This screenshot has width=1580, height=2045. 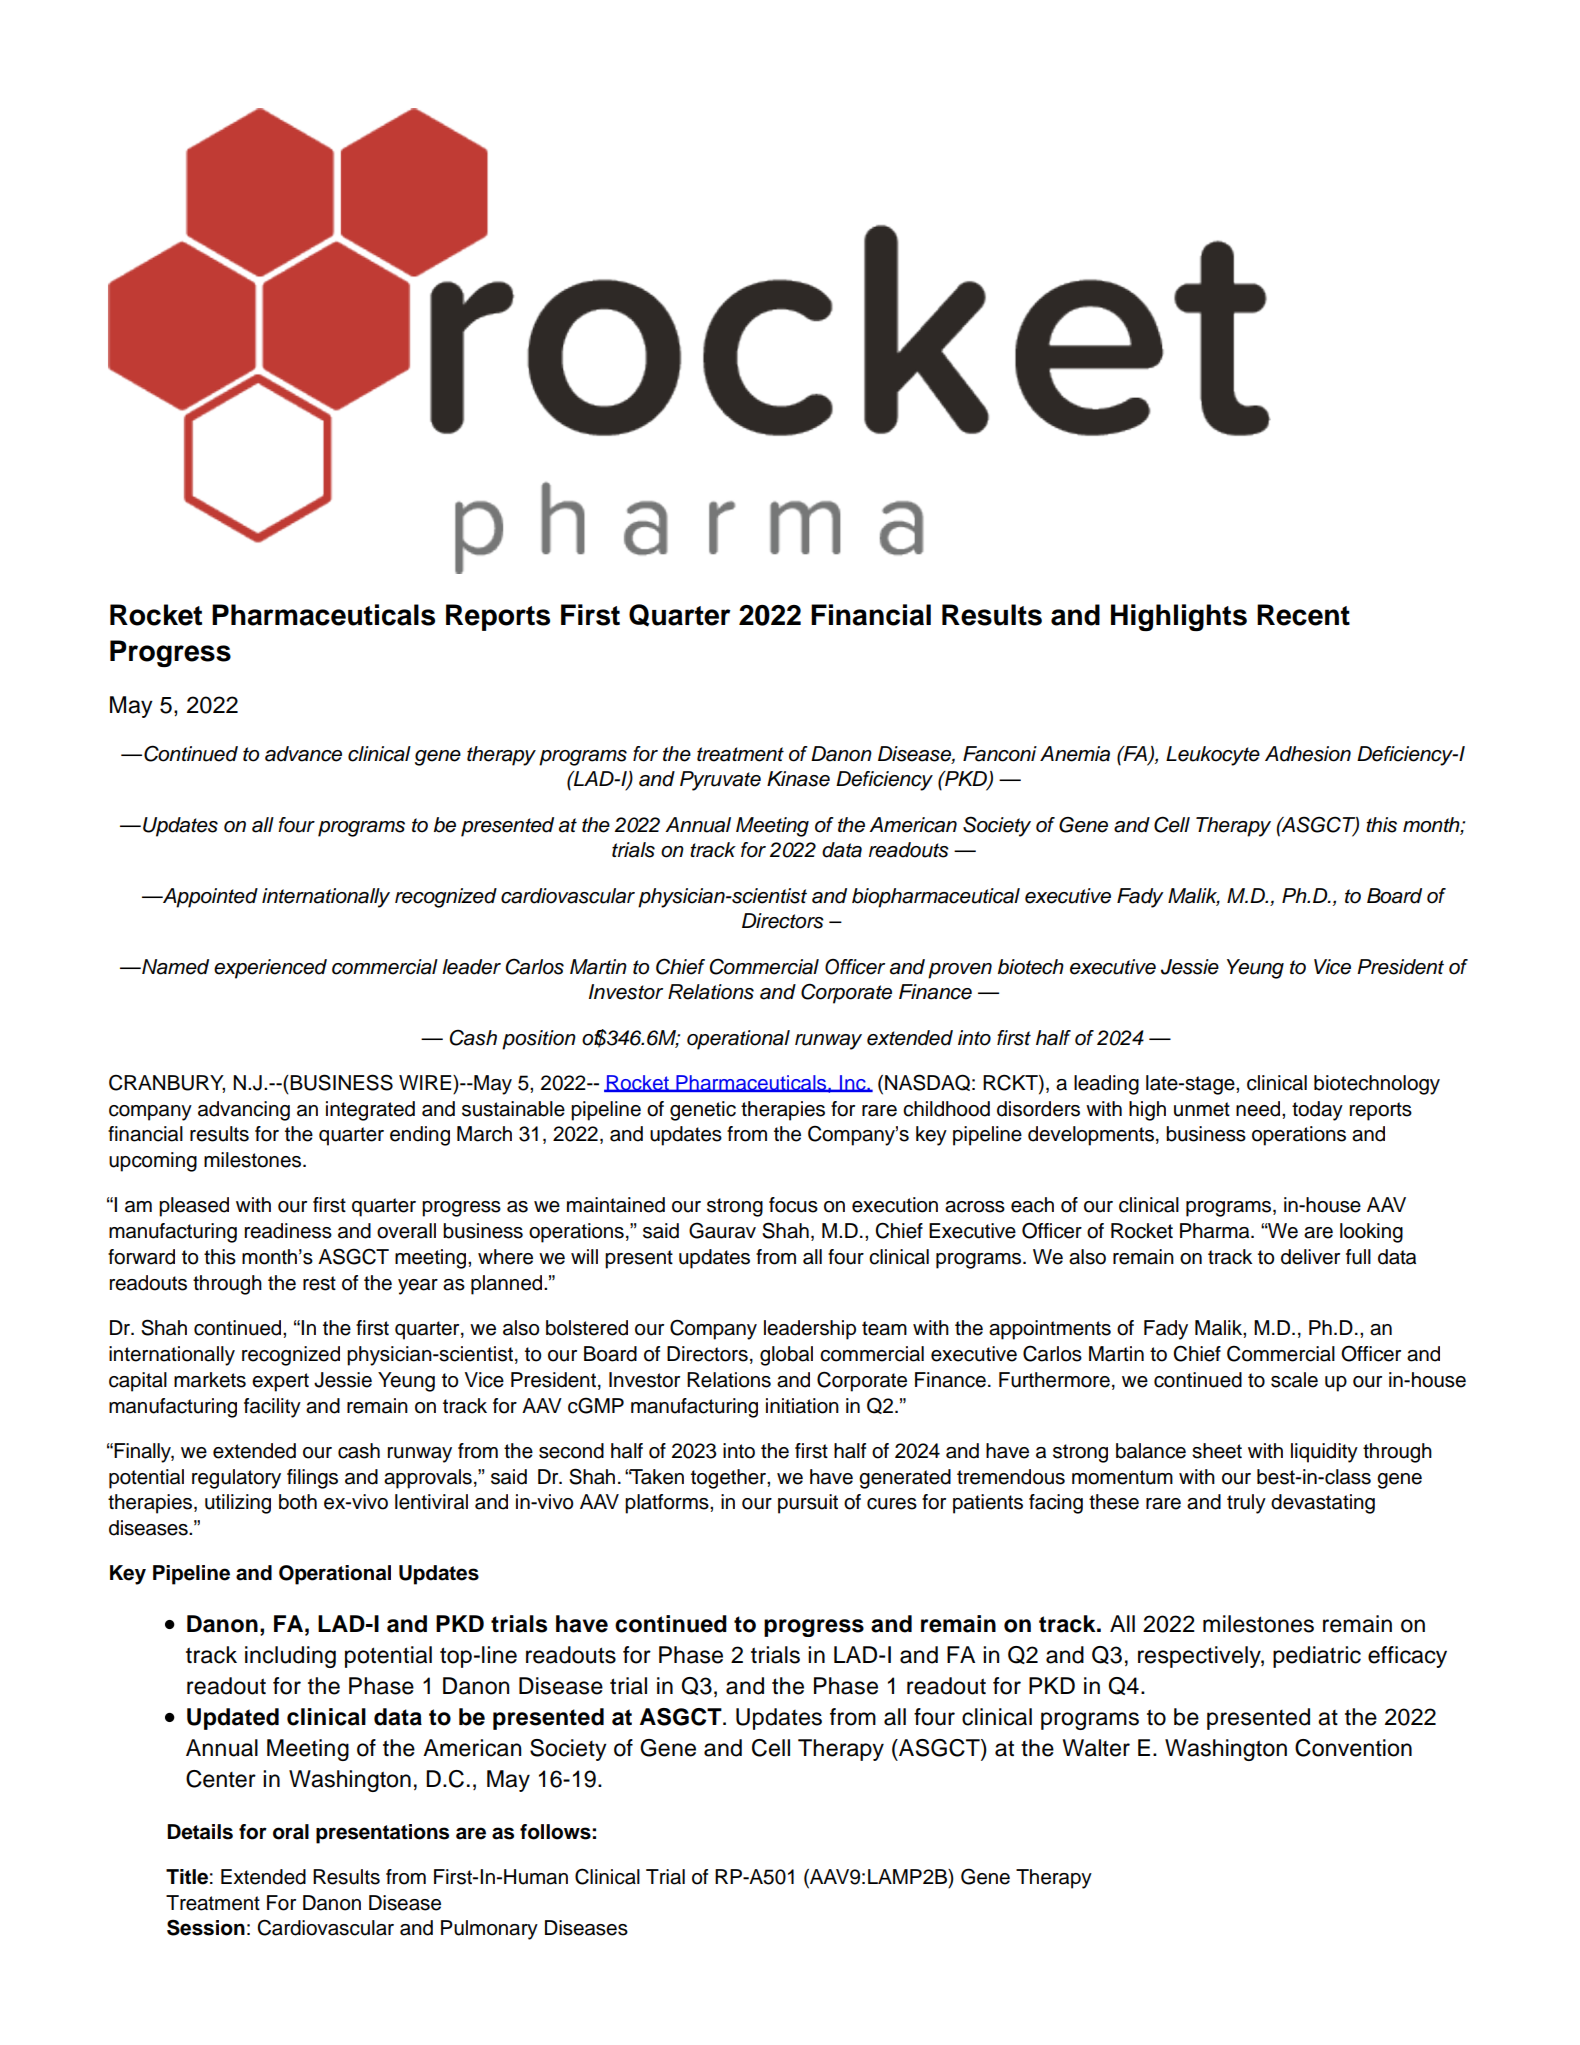 What do you see at coordinates (303, 754) in the screenshot?
I see `advance` at bounding box center [303, 754].
